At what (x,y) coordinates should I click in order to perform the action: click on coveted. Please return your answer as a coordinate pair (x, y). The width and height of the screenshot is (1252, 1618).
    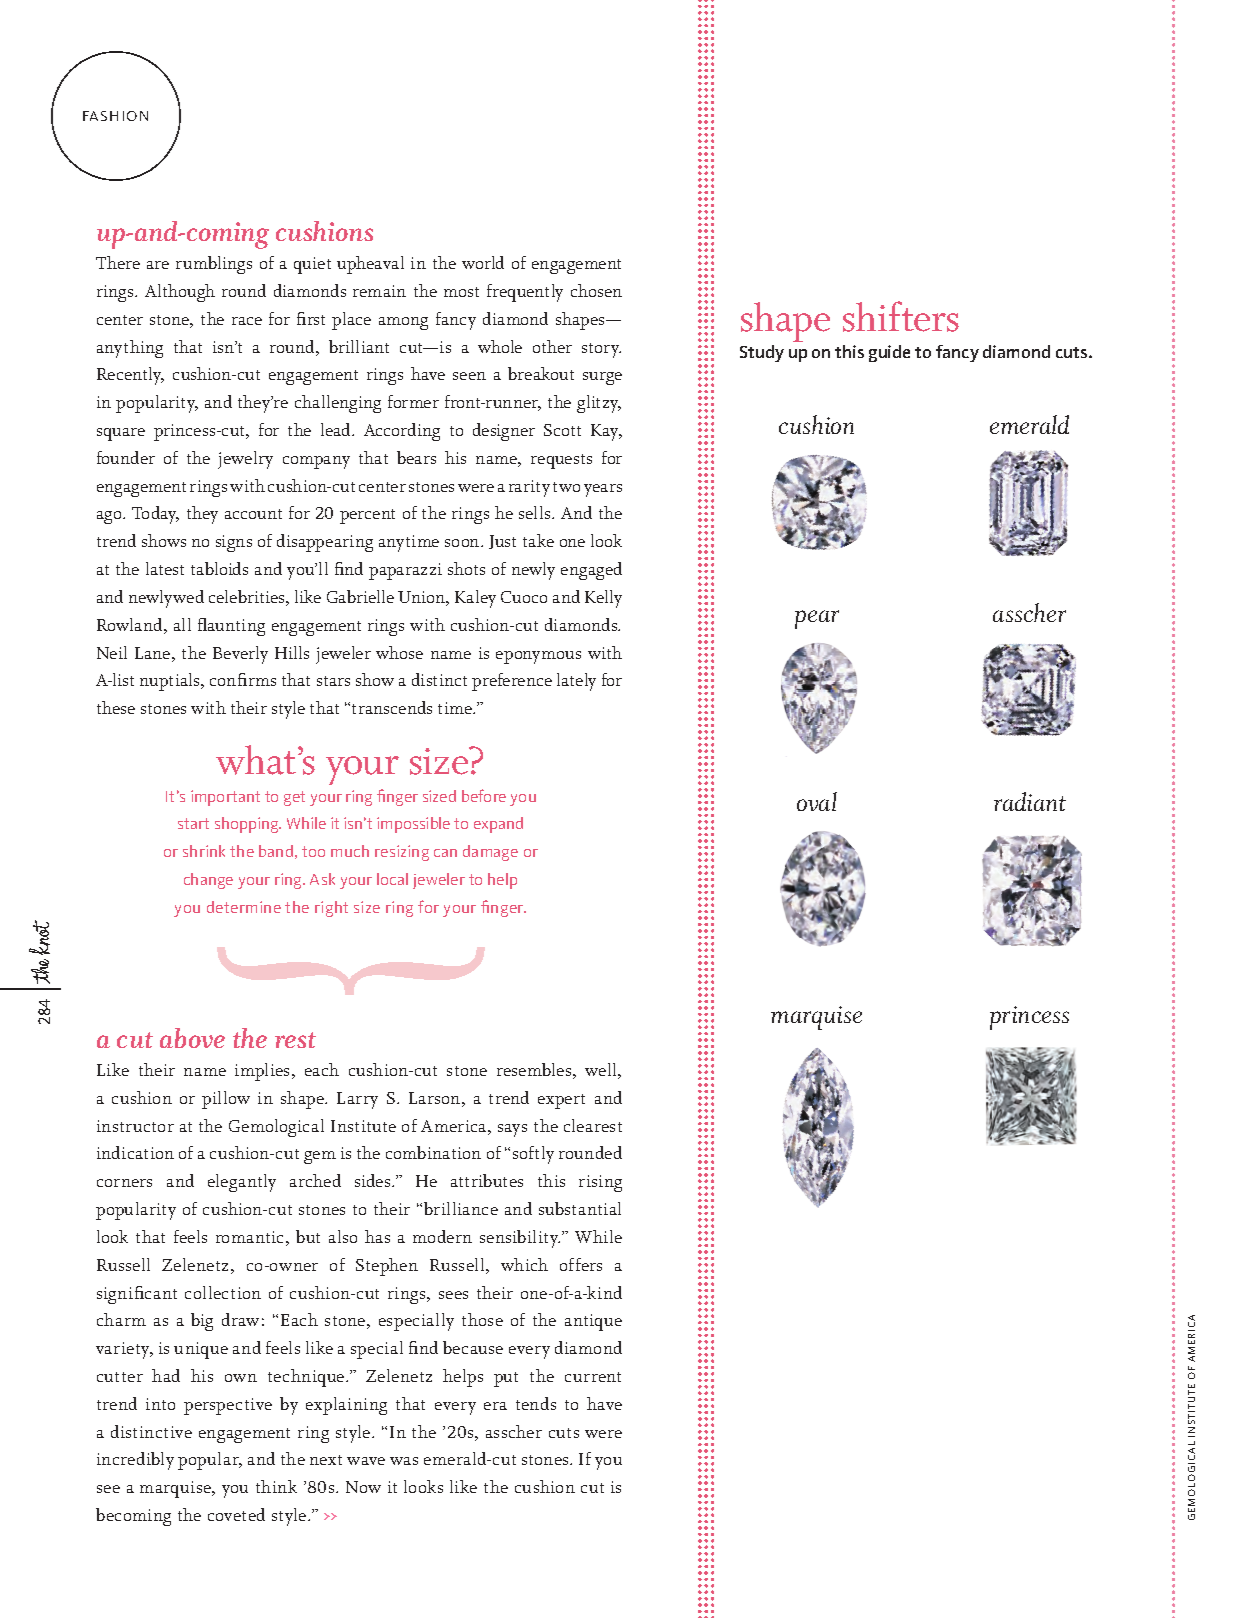
    Looking at the image, I should click on (236, 1514).
